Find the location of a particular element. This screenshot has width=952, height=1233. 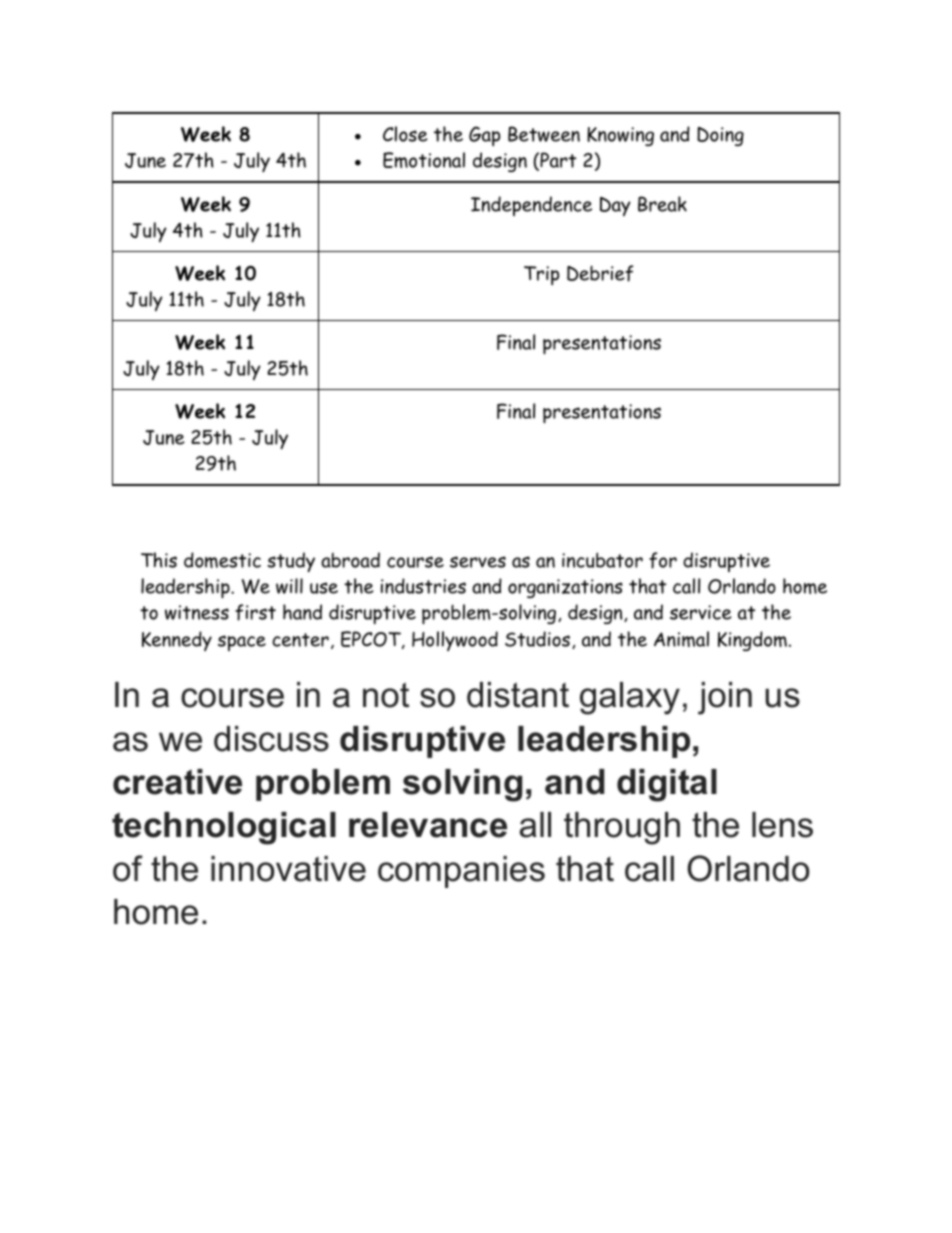

technological is located at coordinates (224, 828).
